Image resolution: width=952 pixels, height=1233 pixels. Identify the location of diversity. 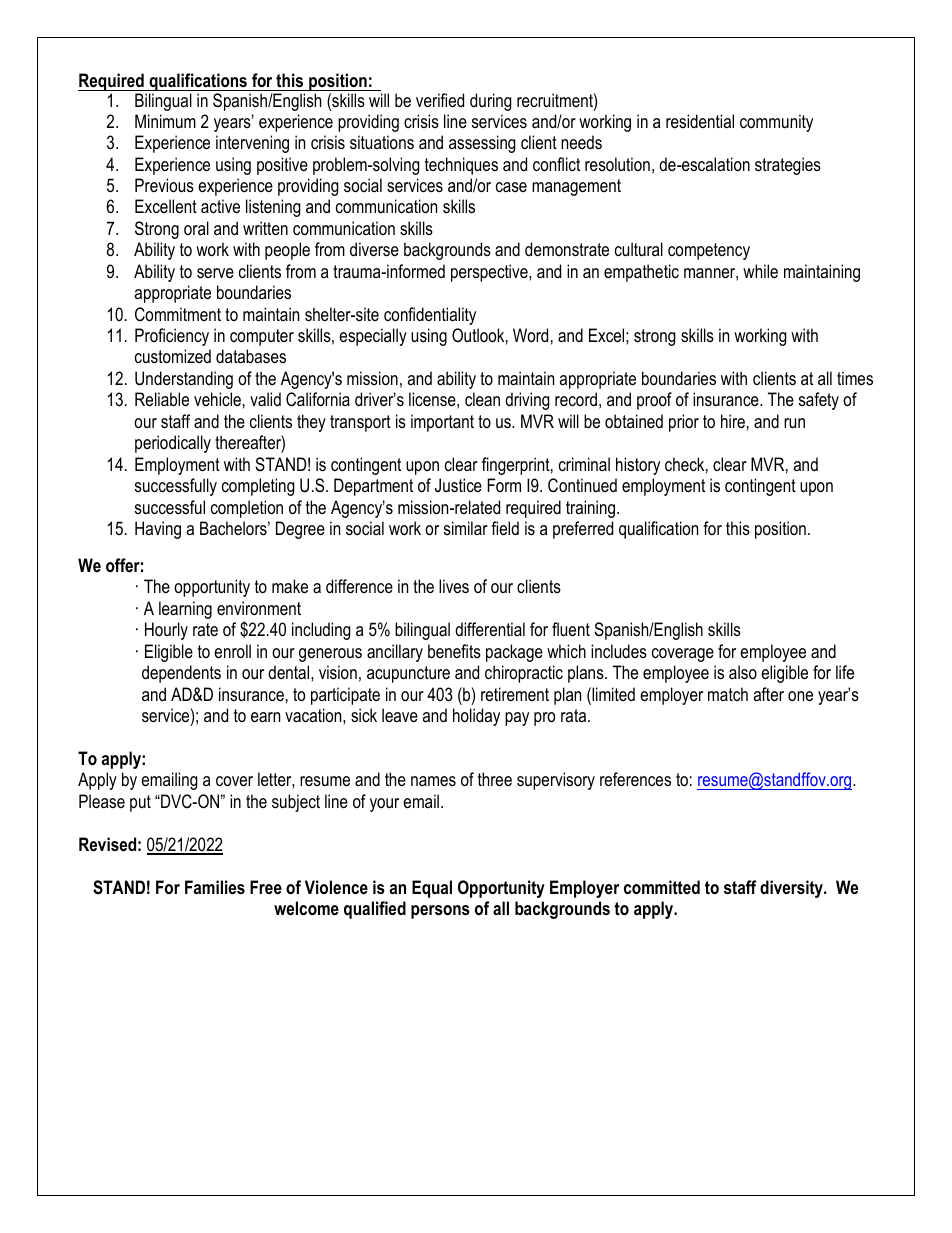
(792, 889).
